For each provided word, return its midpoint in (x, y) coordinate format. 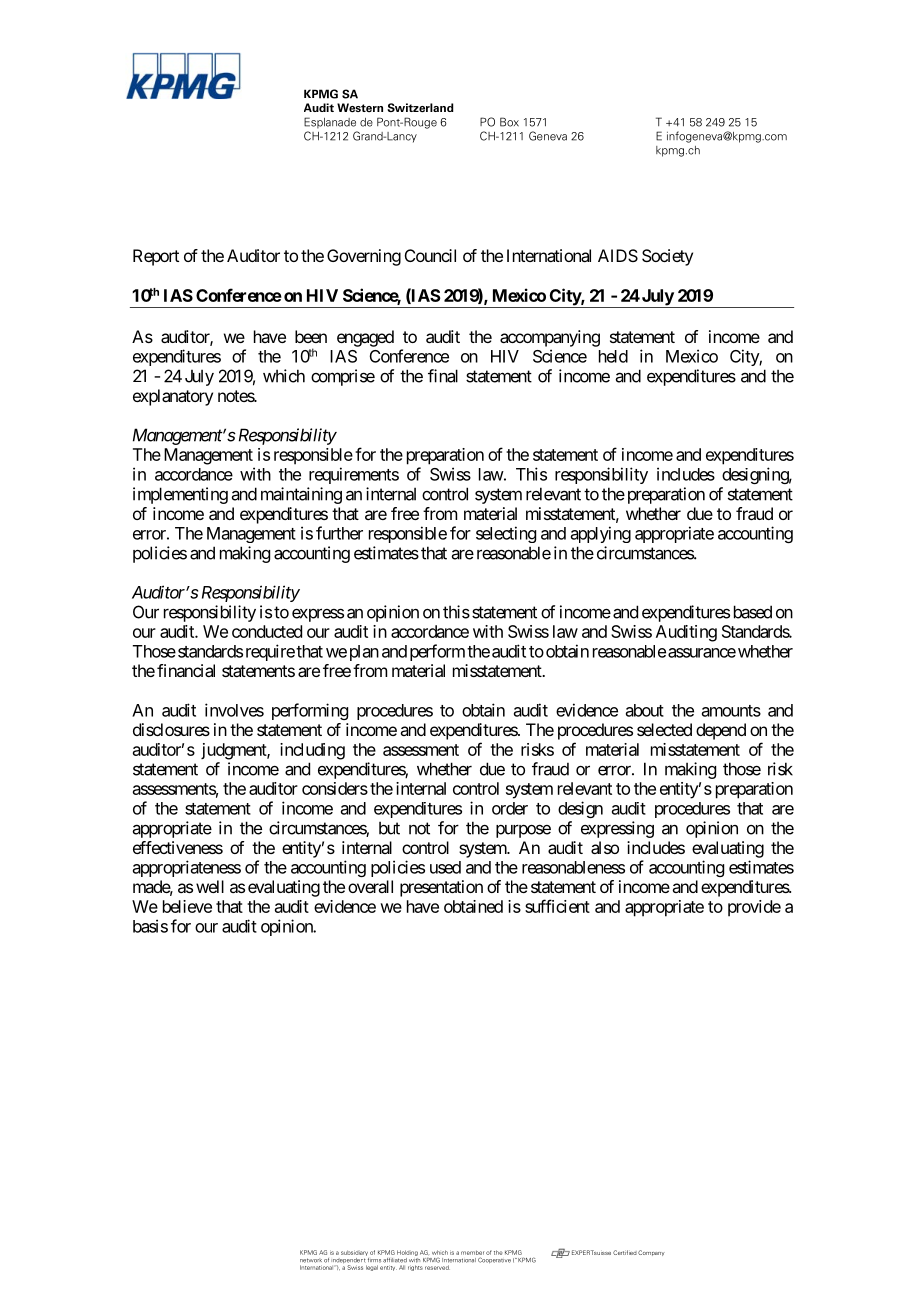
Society (667, 257)
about (645, 710)
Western (360, 108)
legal (372, 1268)
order (510, 808)
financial (186, 670)
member (472, 1252)
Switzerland (420, 108)
